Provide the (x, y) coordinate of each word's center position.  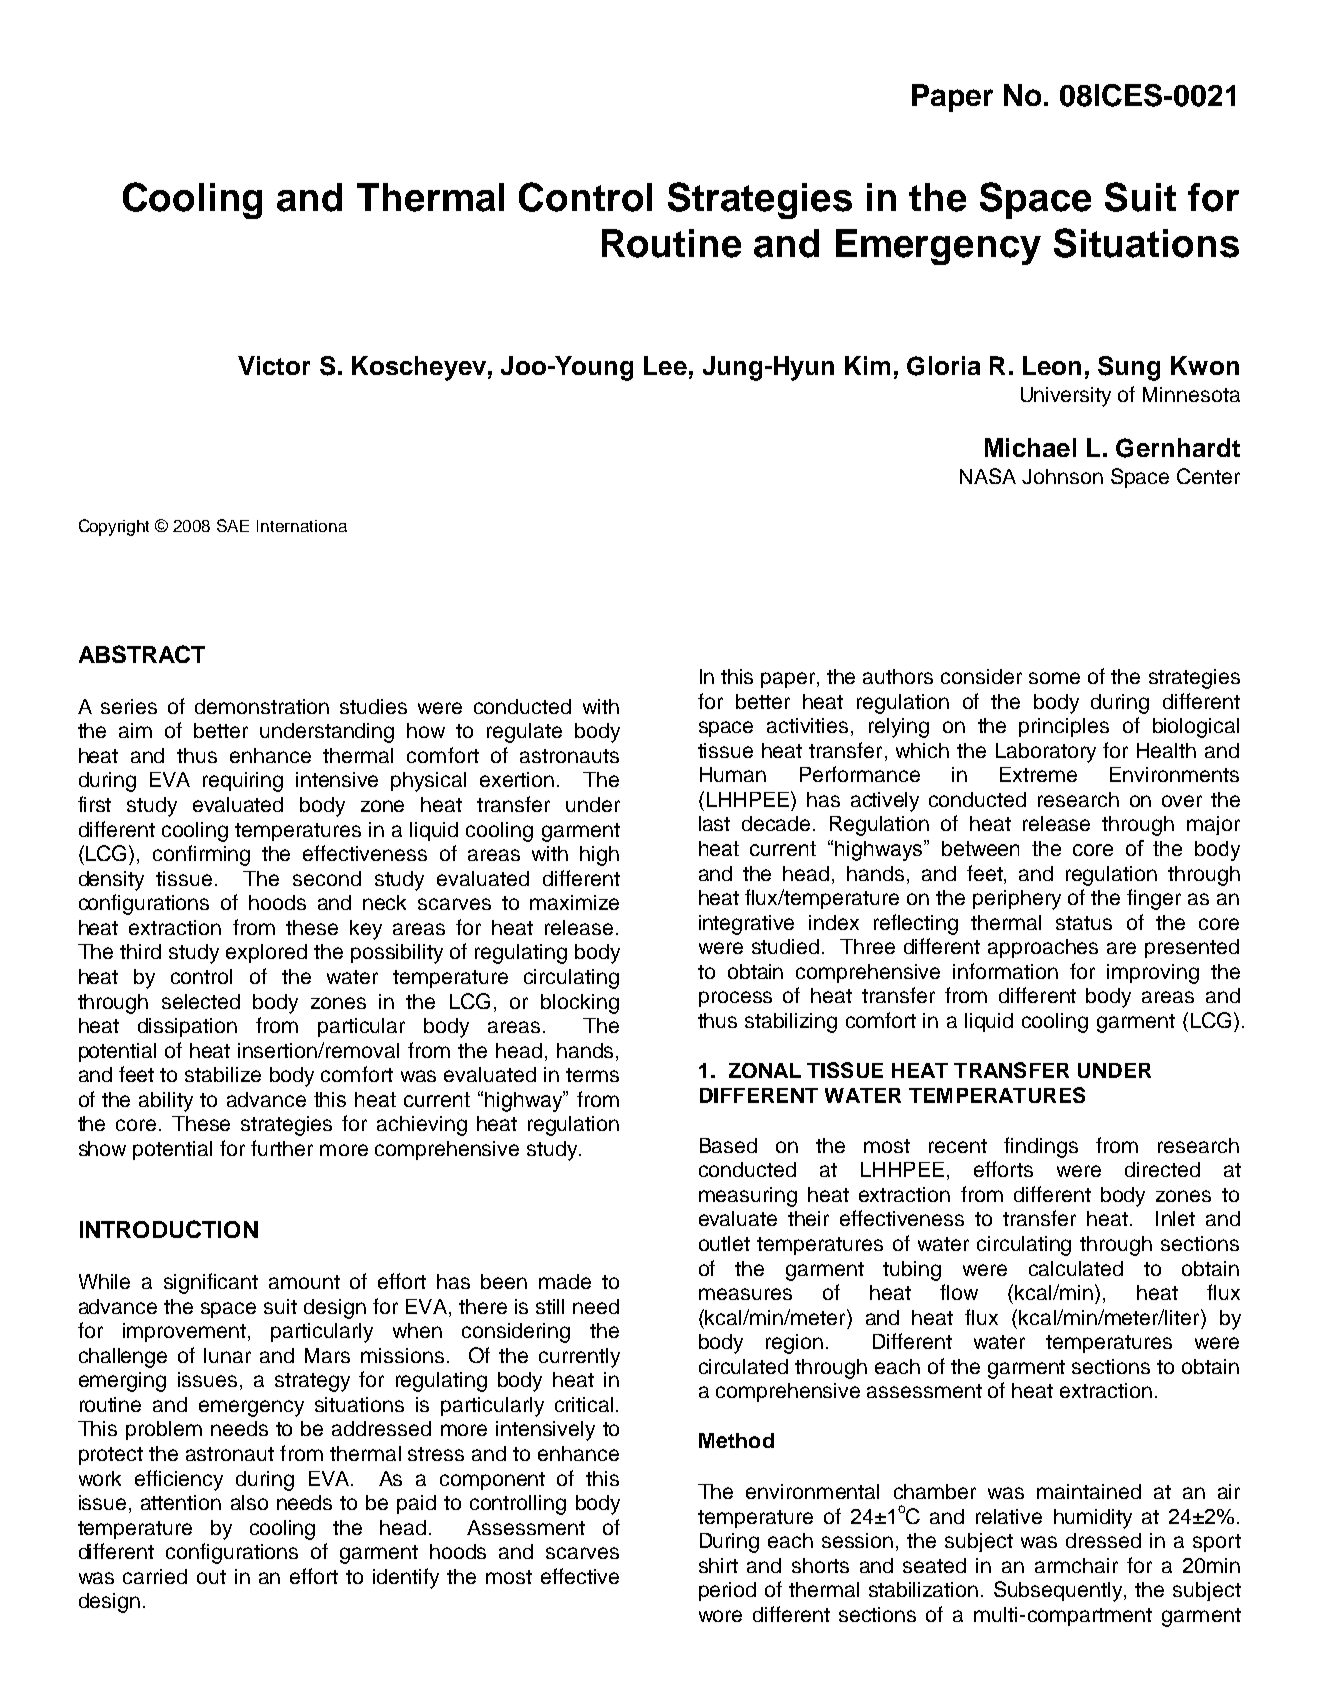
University (1066, 397)
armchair (1076, 1565)
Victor (274, 365)
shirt (718, 1565)
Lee (665, 365)
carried (155, 1576)
